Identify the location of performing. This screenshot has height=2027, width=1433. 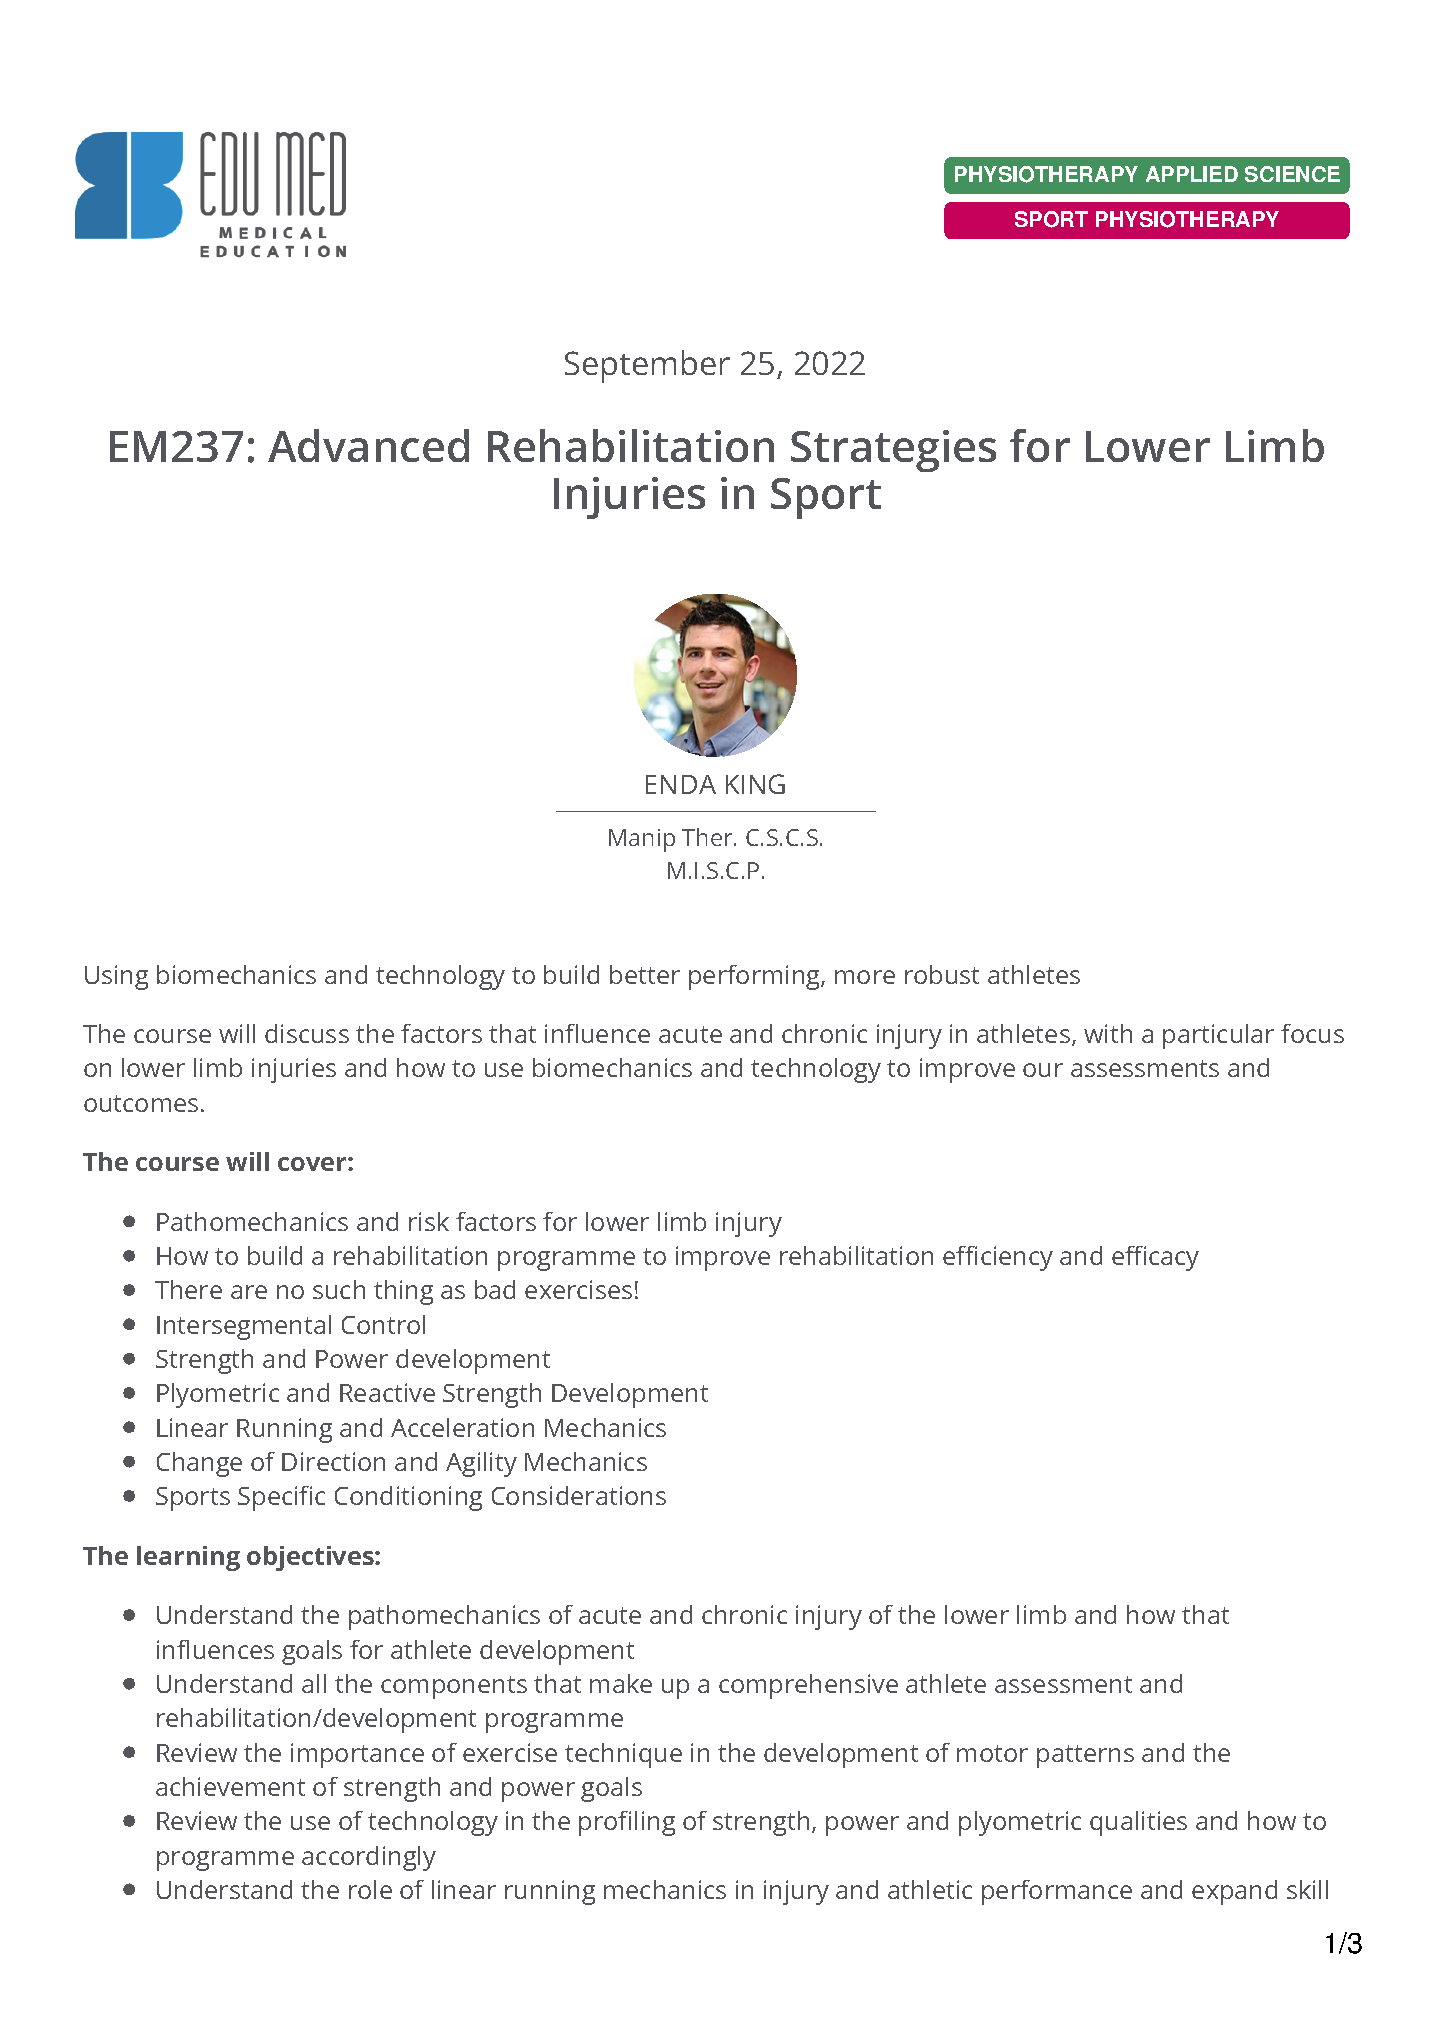
(755, 977).
